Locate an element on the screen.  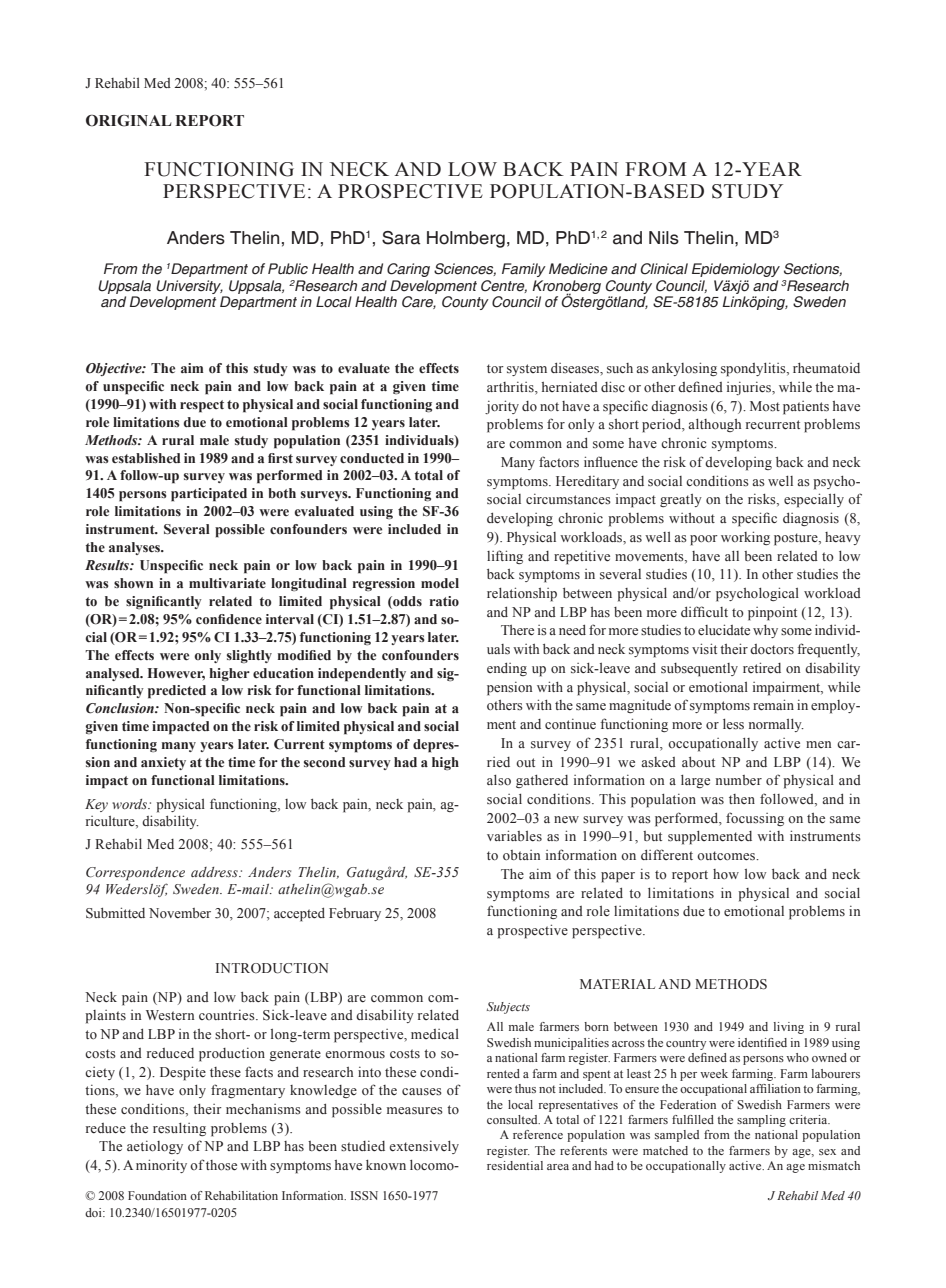
Holmberg is located at coordinates (466, 239).
